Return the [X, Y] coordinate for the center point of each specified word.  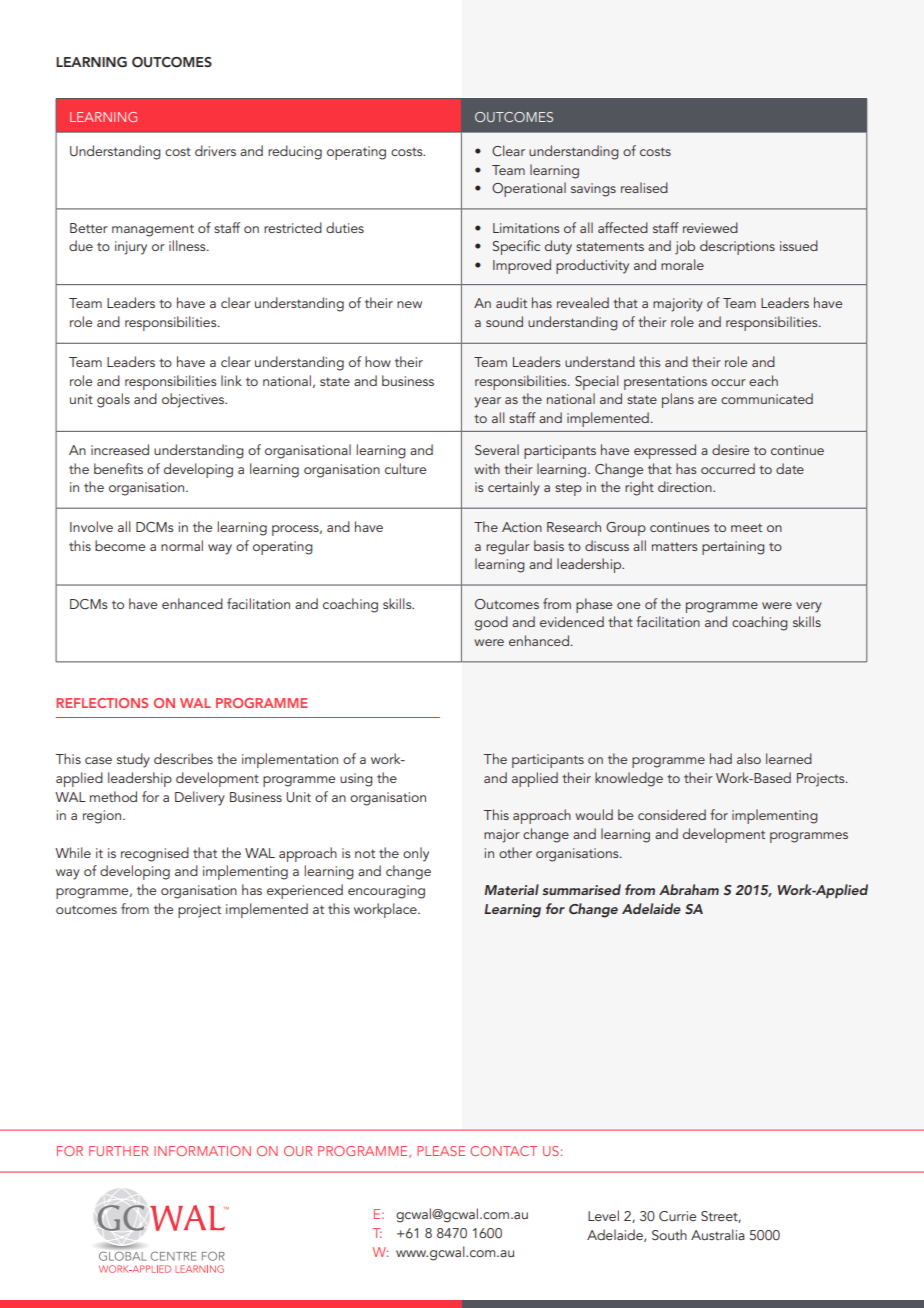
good [491, 623]
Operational [529, 189]
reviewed [710, 227]
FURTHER [118, 1151]
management [153, 230]
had [721, 758]
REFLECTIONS [102, 703]
